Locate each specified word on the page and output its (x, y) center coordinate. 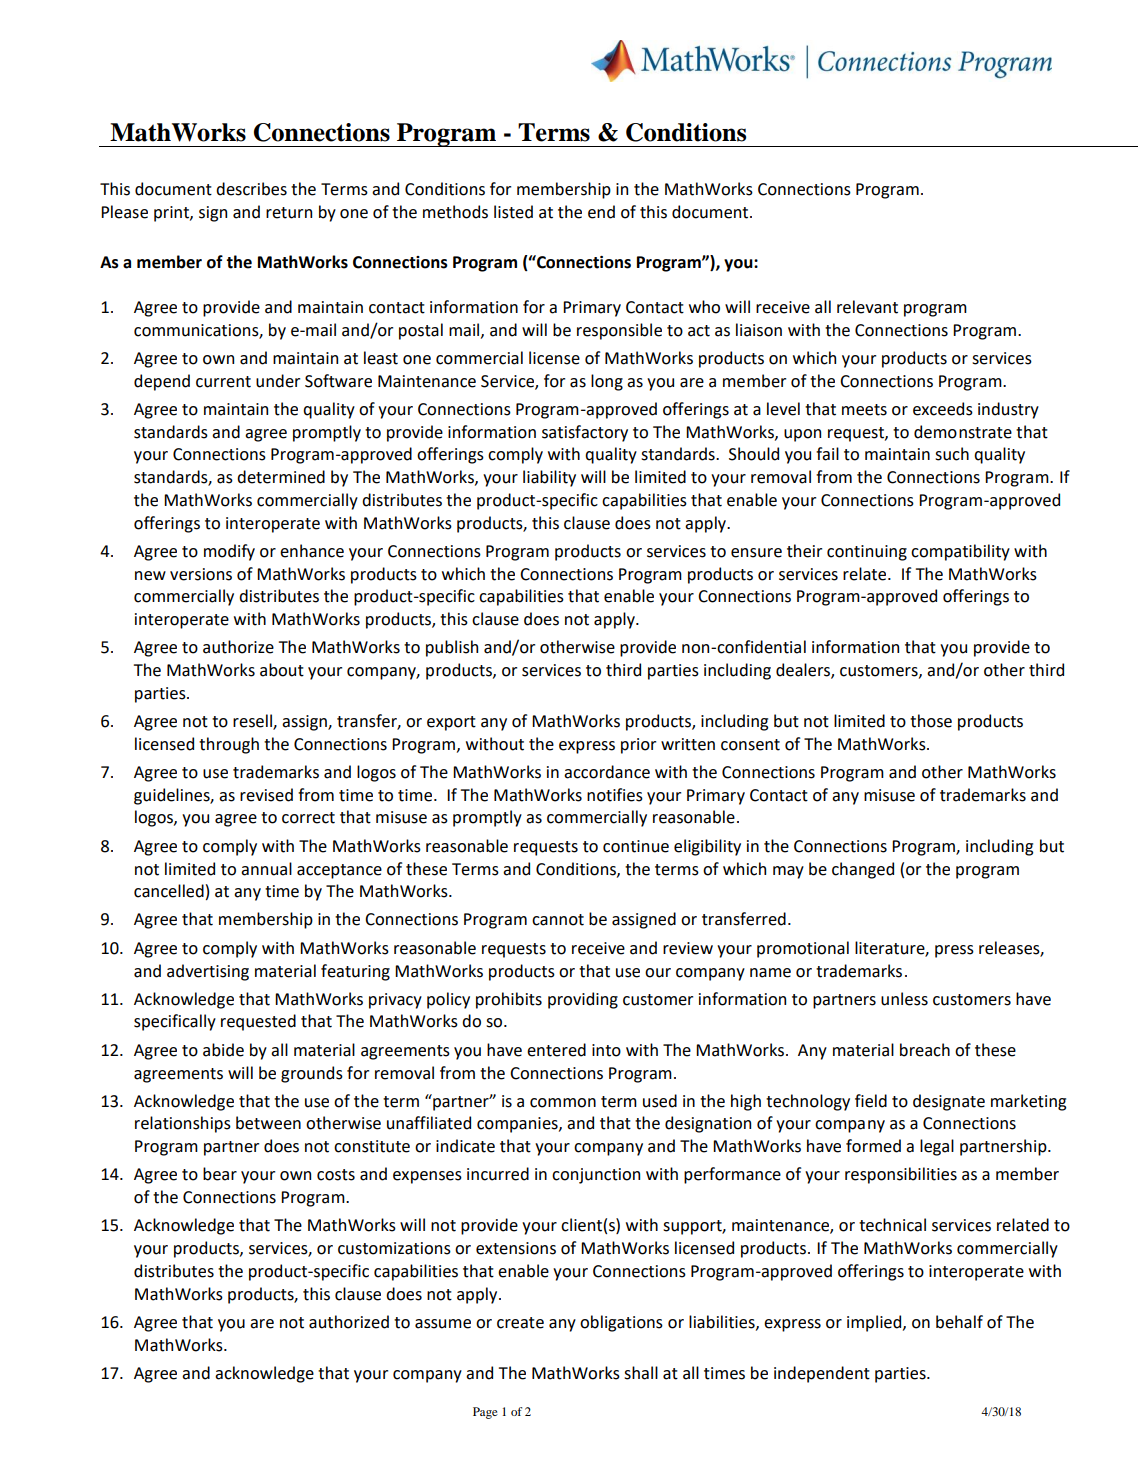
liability (549, 478)
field (871, 1101)
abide (223, 1050)
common (563, 1103)
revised (266, 795)
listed (513, 212)
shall (641, 1373)
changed (863, 870)
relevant (867, 307)
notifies (615, 795)
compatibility (960, 552)
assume (443, 1324)
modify (229, 552)
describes (251, 189)
